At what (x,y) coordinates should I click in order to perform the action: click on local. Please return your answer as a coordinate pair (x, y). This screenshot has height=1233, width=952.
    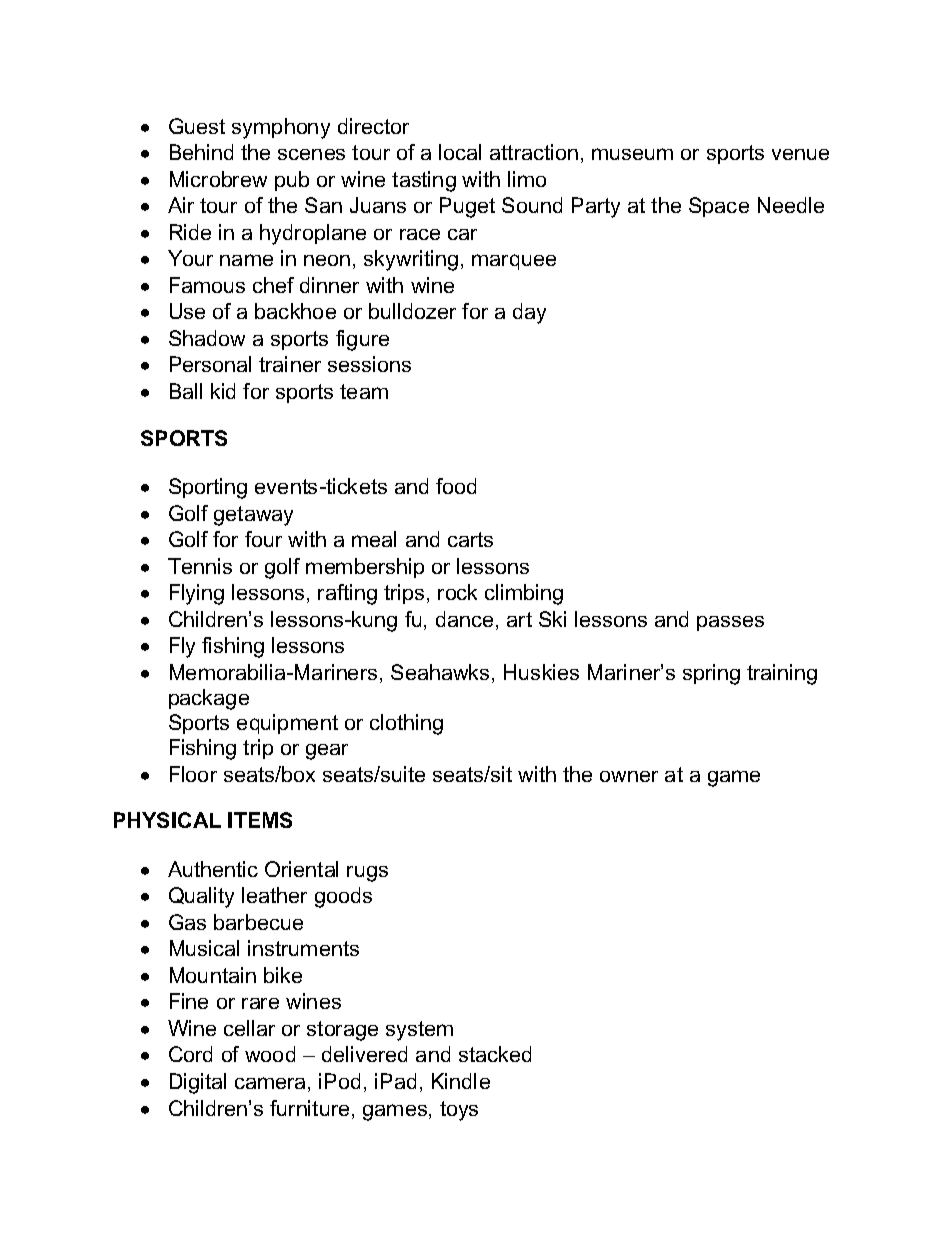
    Looking at the image, I should click on (460, 152).
